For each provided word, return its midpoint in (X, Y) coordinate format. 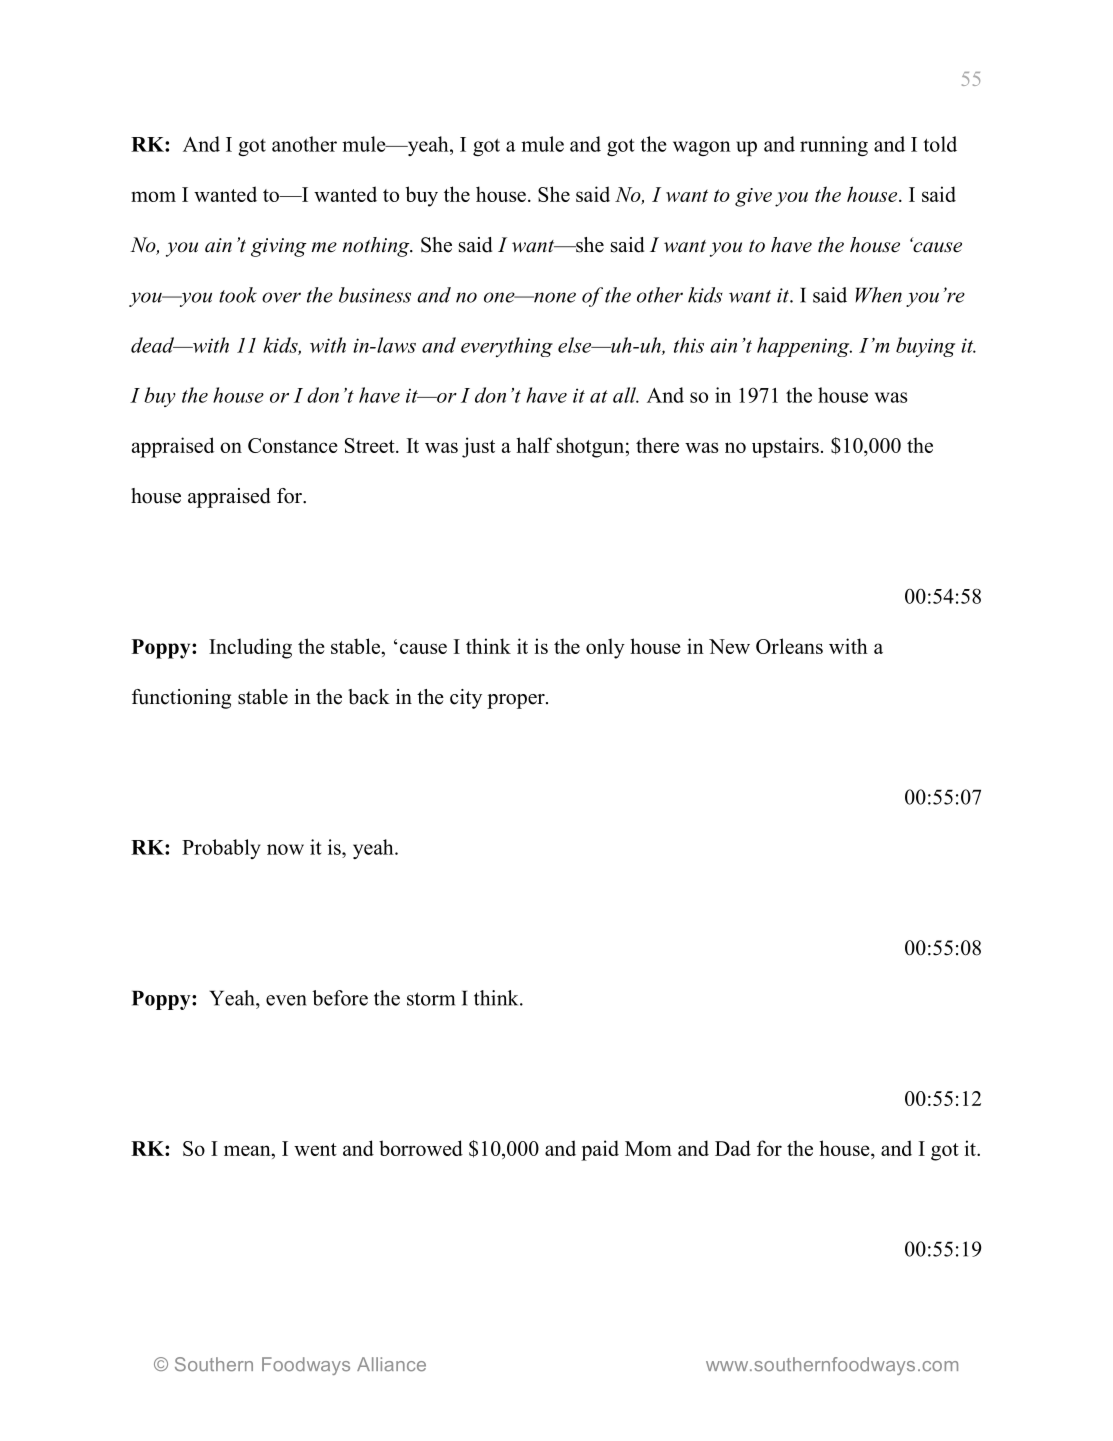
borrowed (421, 1148)
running (834, 146)
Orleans (789, 646)
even (286, 1000)
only (605, 648)
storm (431, 999)
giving (279, 247)
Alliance (391, 1364)
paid (600, 1150)
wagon (702, 148)
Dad (733, 1148)
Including (250, 648)
